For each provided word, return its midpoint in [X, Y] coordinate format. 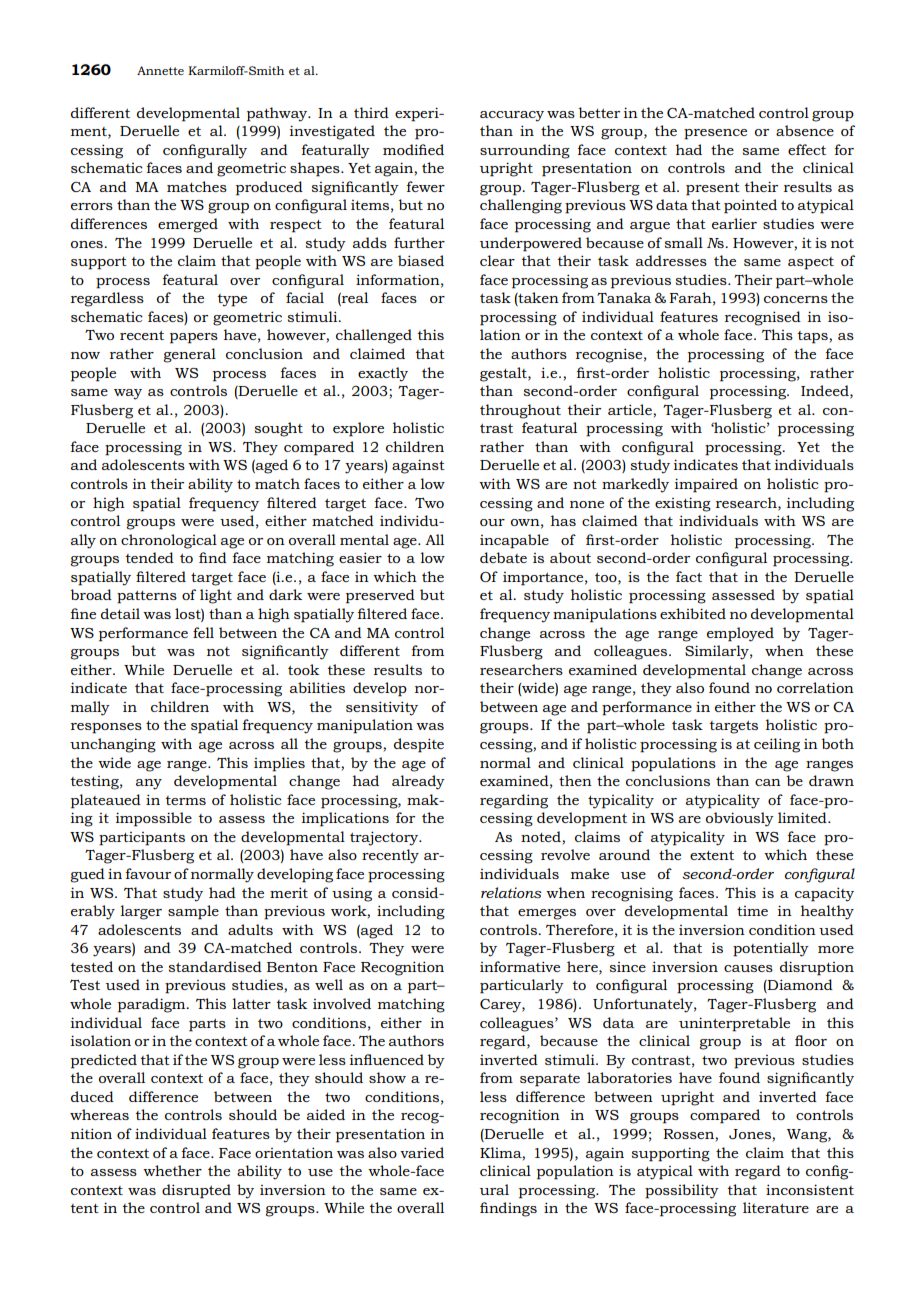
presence [715, 134]
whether [172, 1170]
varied [422, 1152]
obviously [740, 819]
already [418, 782]
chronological [169, 541]
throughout [520, 411]
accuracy [512, 116]
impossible [154, 819]
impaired [706, 485]
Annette [160, 70]
